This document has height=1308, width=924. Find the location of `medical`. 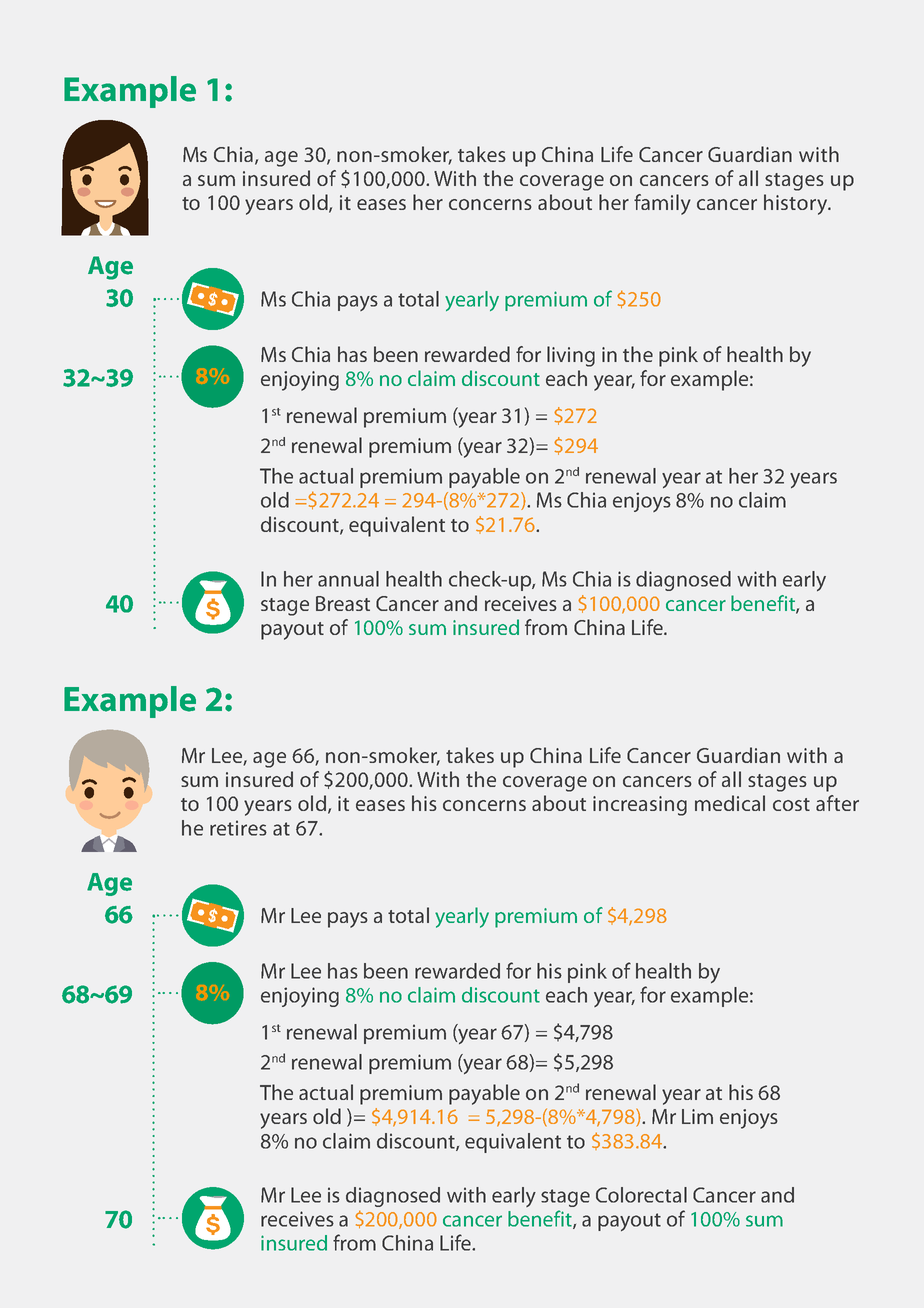

medical is located at coordinates (730, 803).
